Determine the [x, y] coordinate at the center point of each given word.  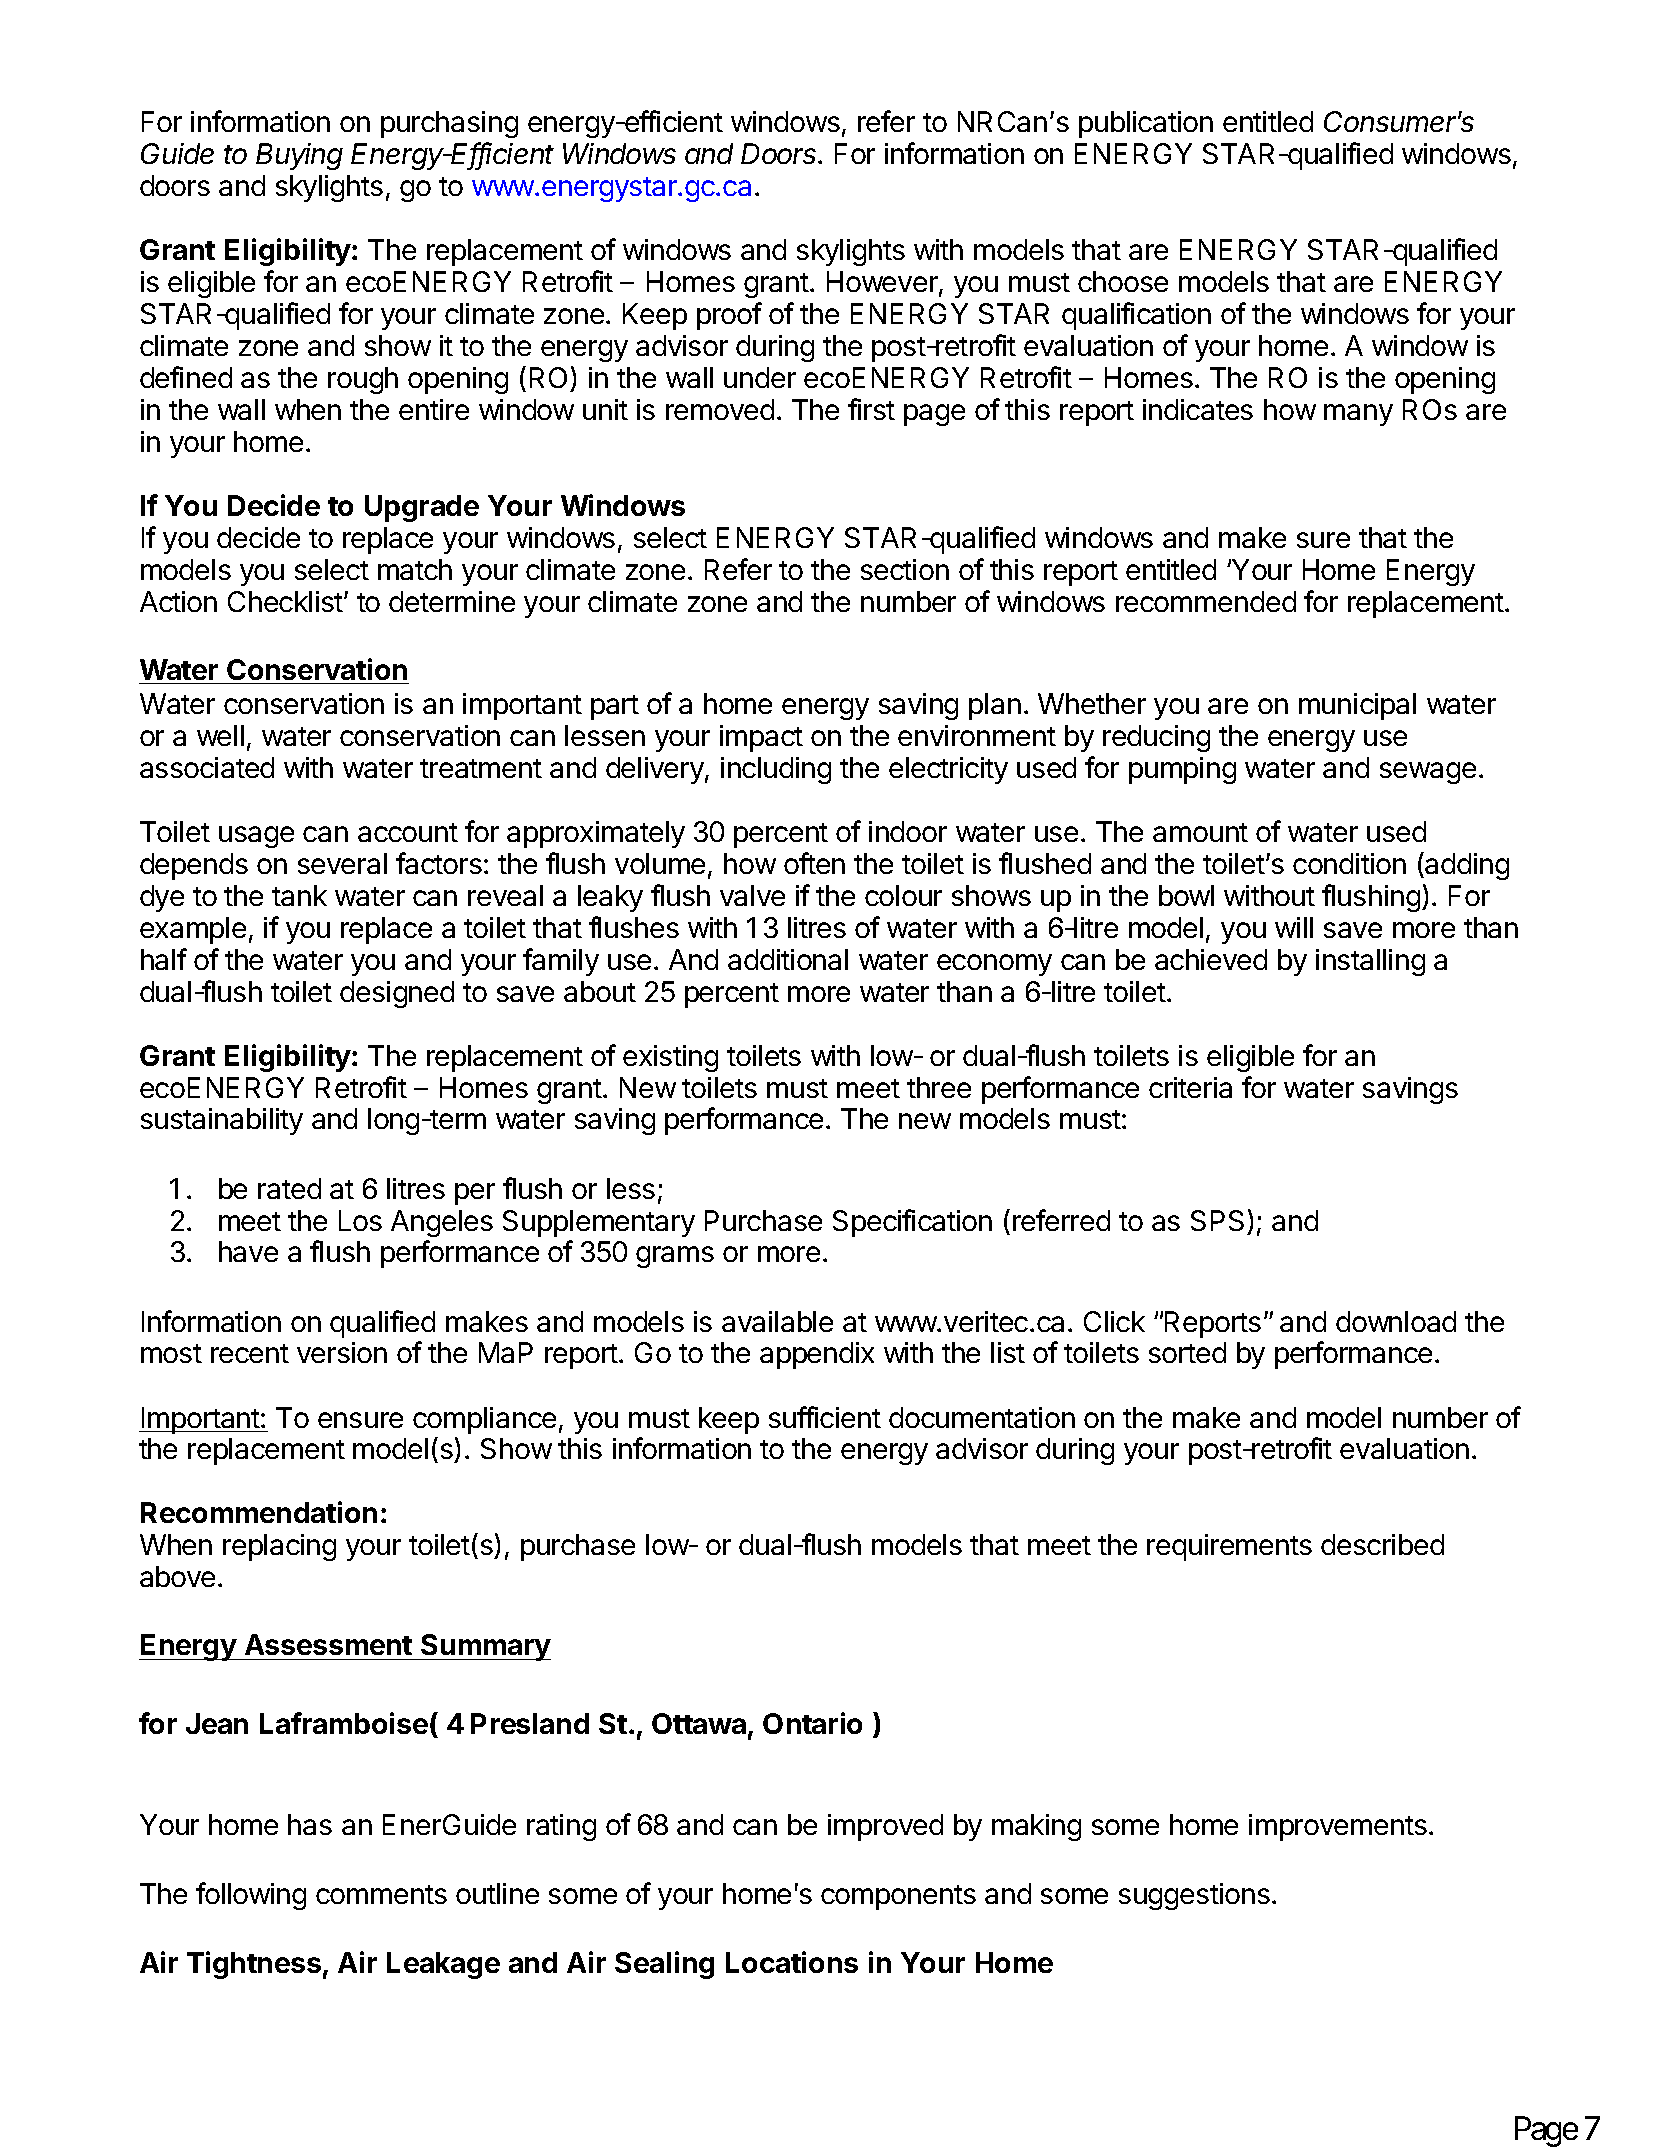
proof [729, 316]
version [342, 1352]
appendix [817, 1355]
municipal [1357, 706]
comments [381, 1894]
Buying [299, 156]
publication [1146, 124]
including [776, 770]
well [220, 735]
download [1396, 1321]
